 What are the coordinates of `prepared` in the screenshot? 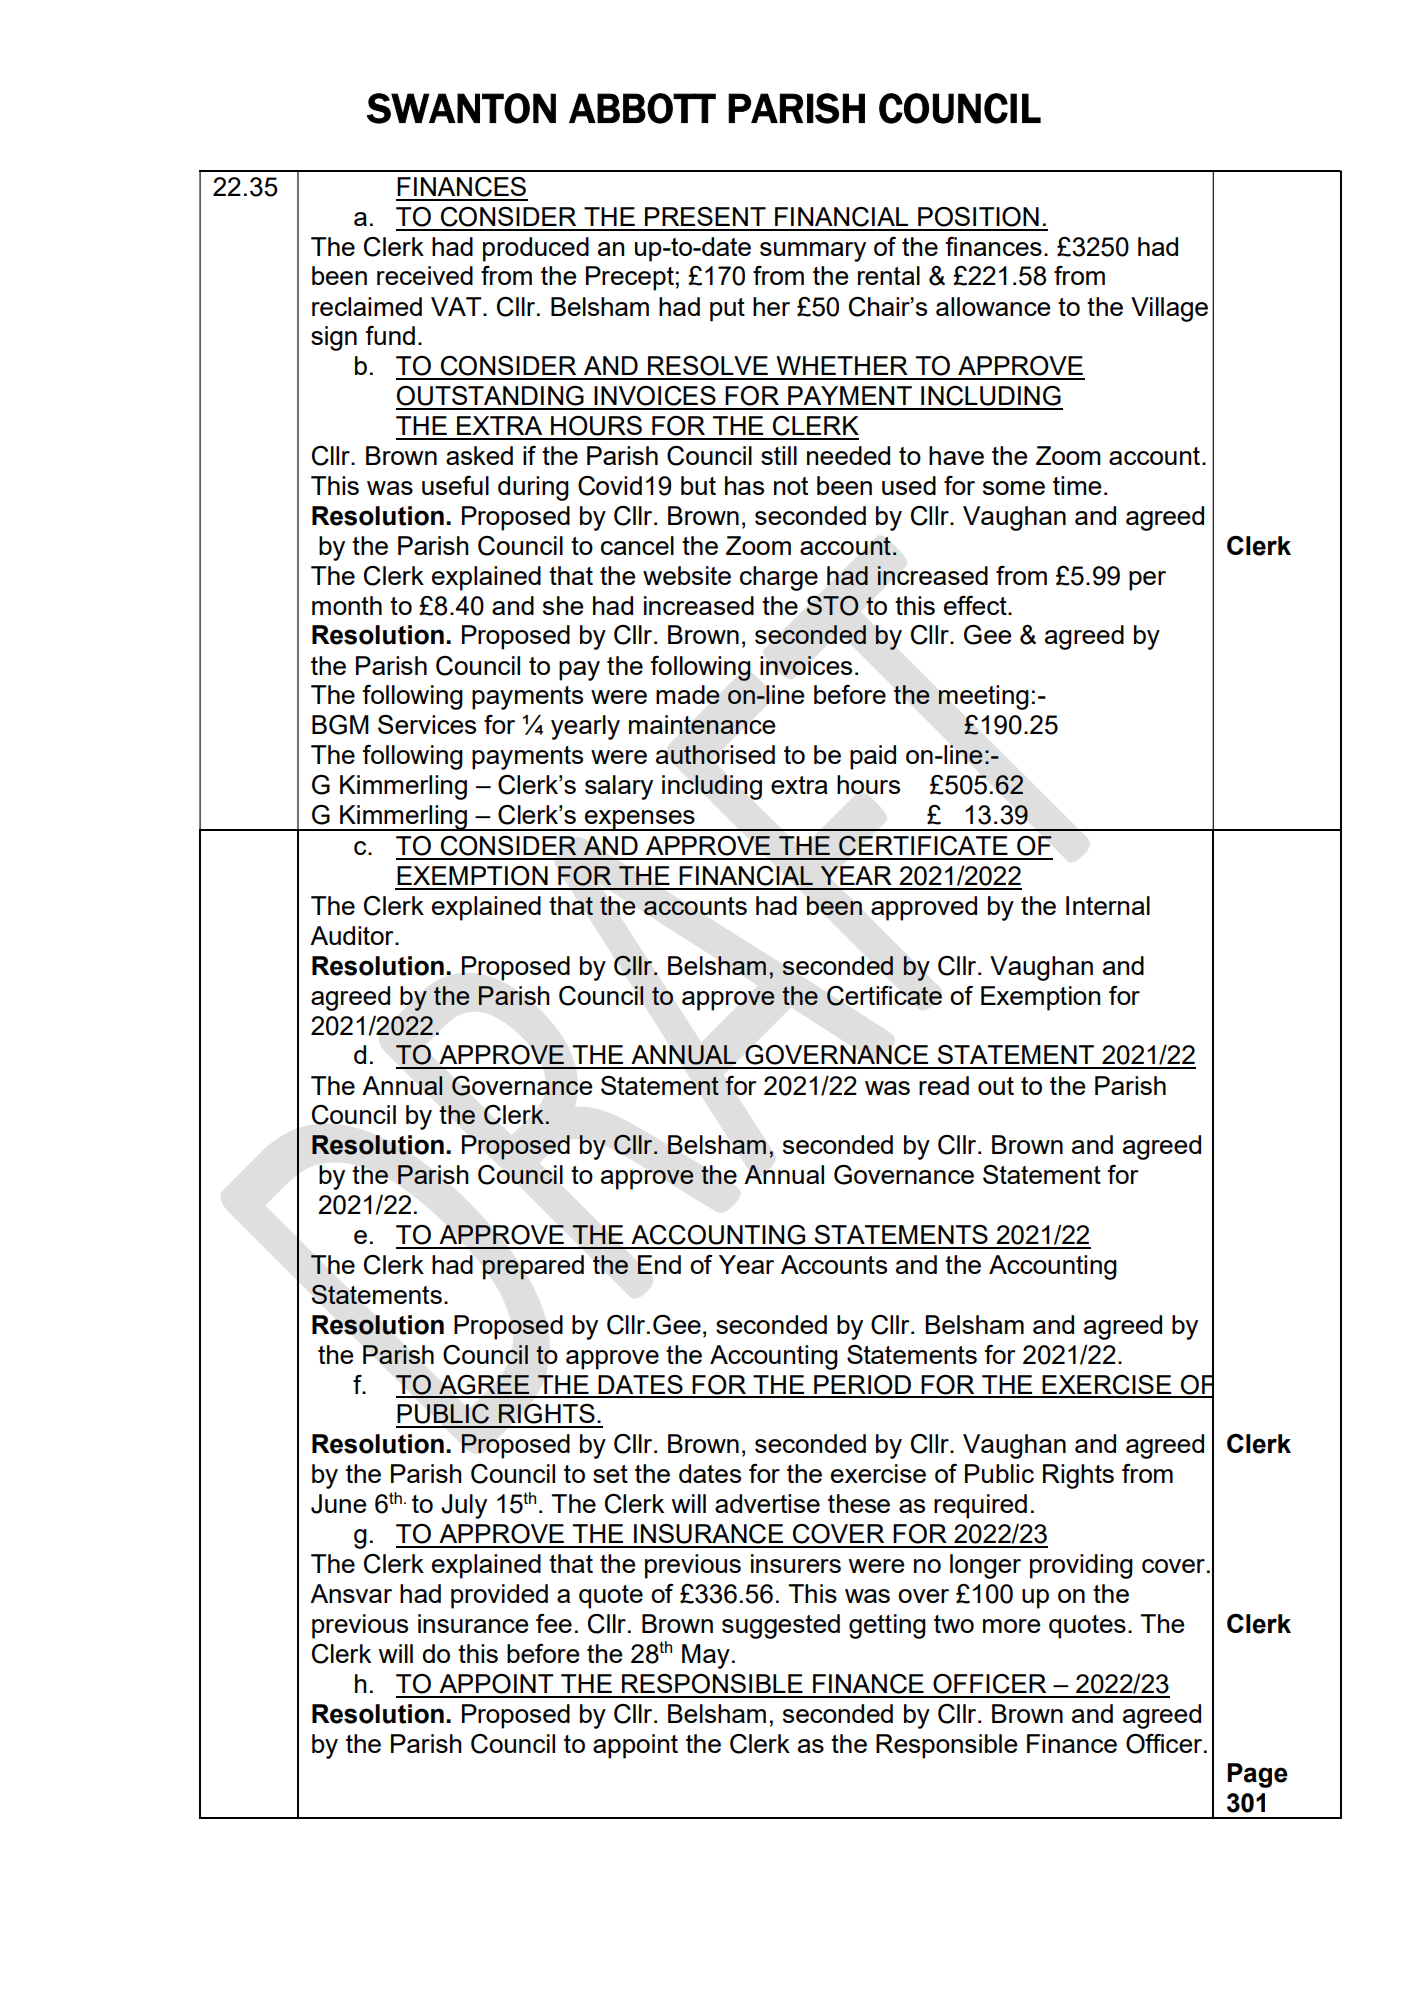 It's located at (533, 1267).
